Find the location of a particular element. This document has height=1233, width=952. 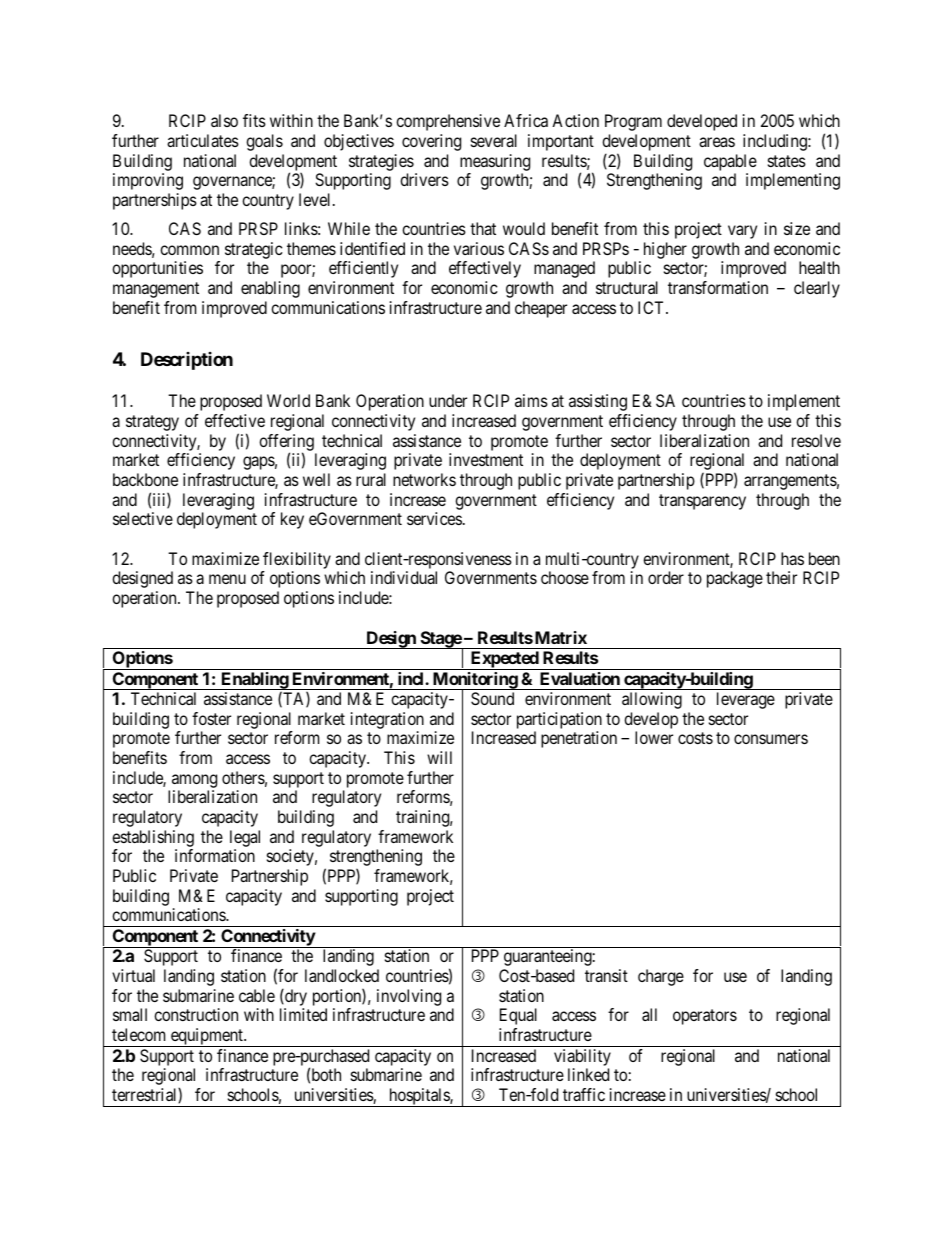

transparency is located at coordinates (702, 502).
